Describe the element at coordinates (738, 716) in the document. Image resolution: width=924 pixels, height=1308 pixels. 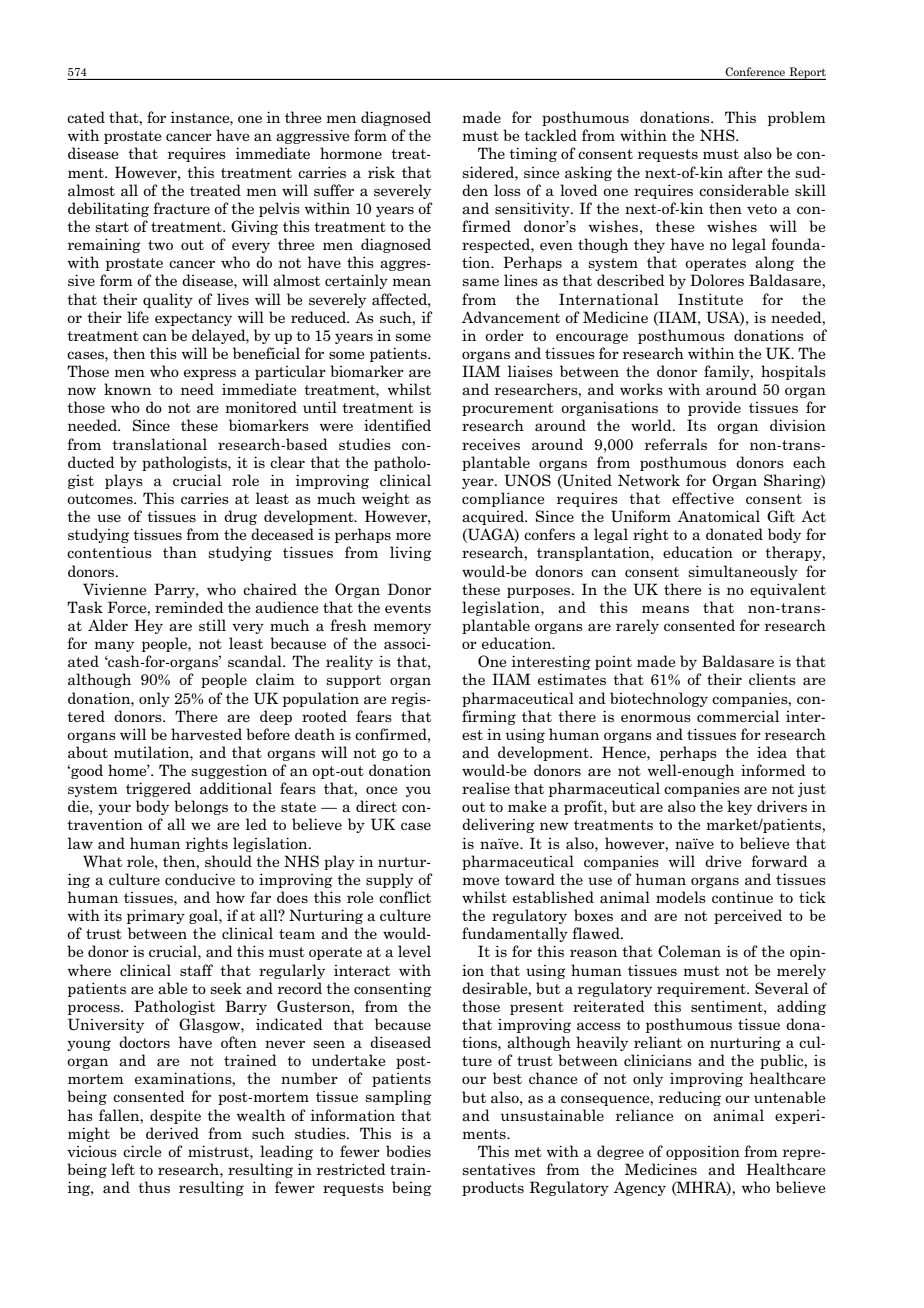
I see `commercial` at that location.
